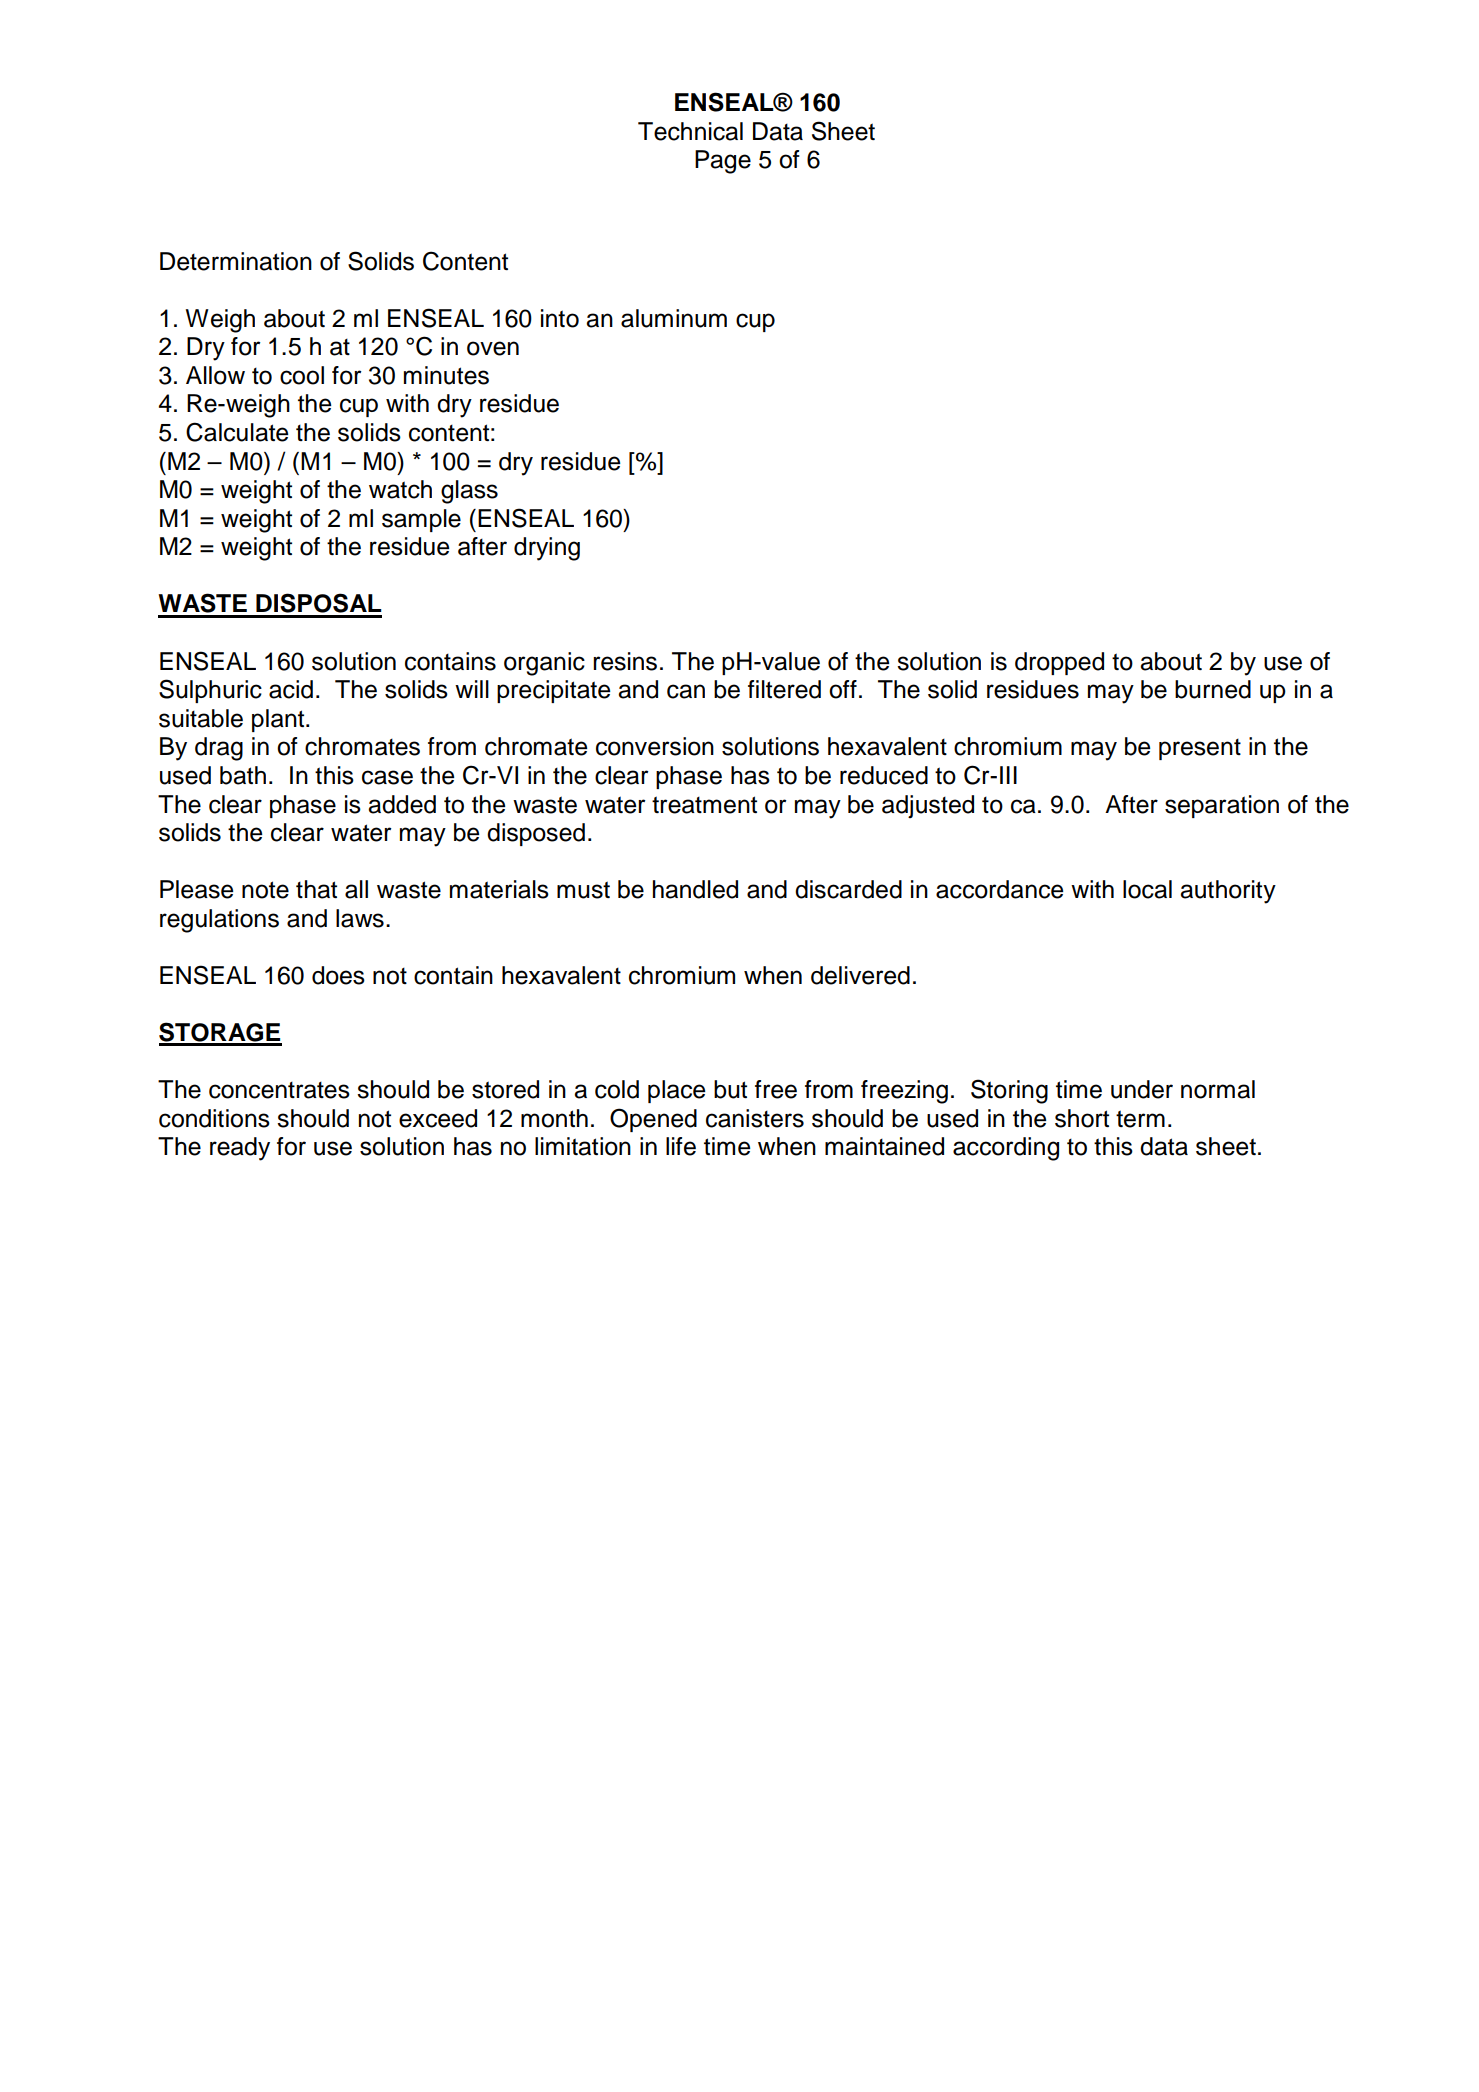 The width and height of the screenshot is (1479, 2092). What do you see at coordinates (755, 1118) in the screenshot?
I see `canisters` at bounding box center [755, 1118].
